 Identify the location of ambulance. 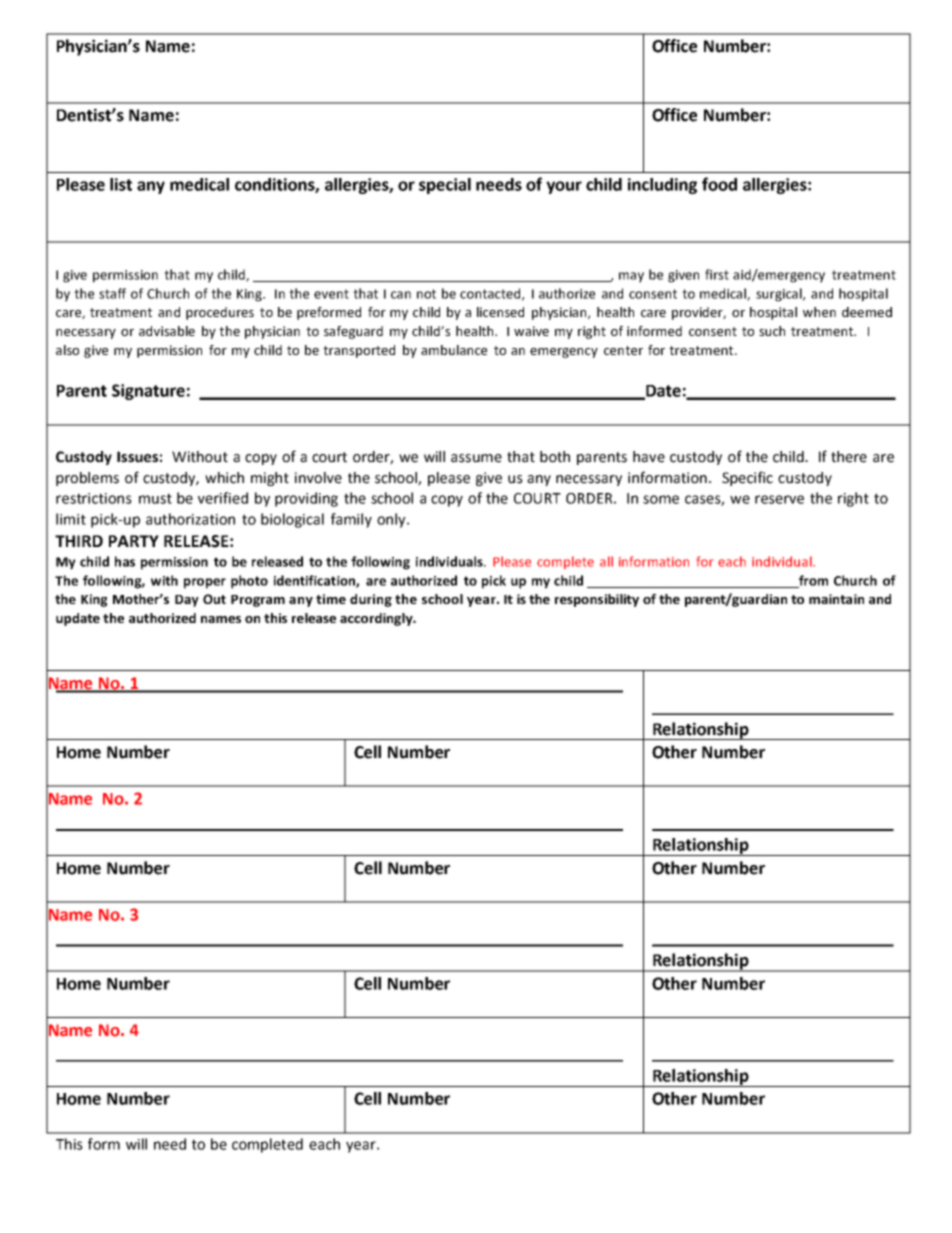
(454, 350).
